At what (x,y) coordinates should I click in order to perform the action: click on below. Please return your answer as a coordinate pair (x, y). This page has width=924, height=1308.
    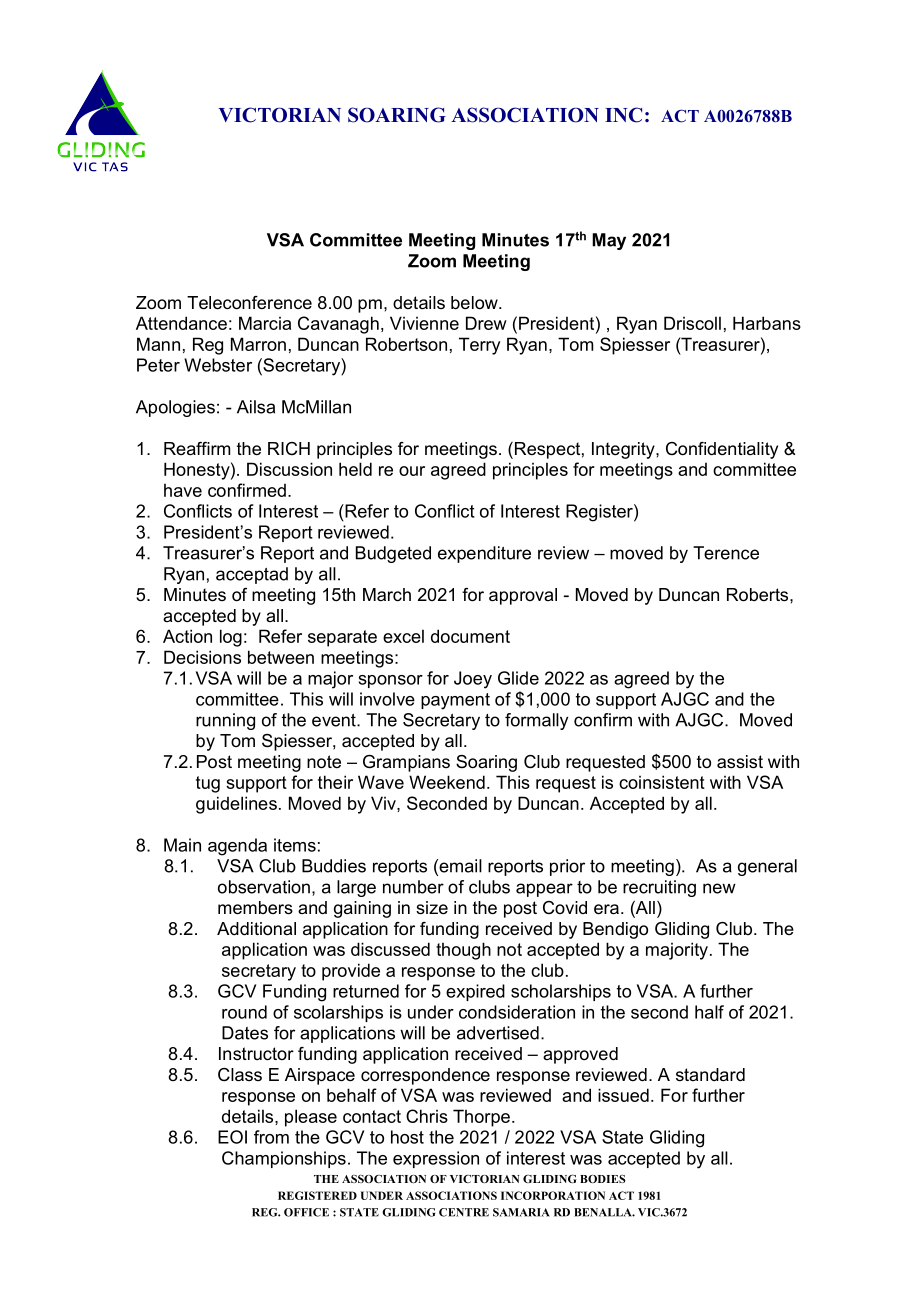
    Looking at the image, I should click on (475, 303).
